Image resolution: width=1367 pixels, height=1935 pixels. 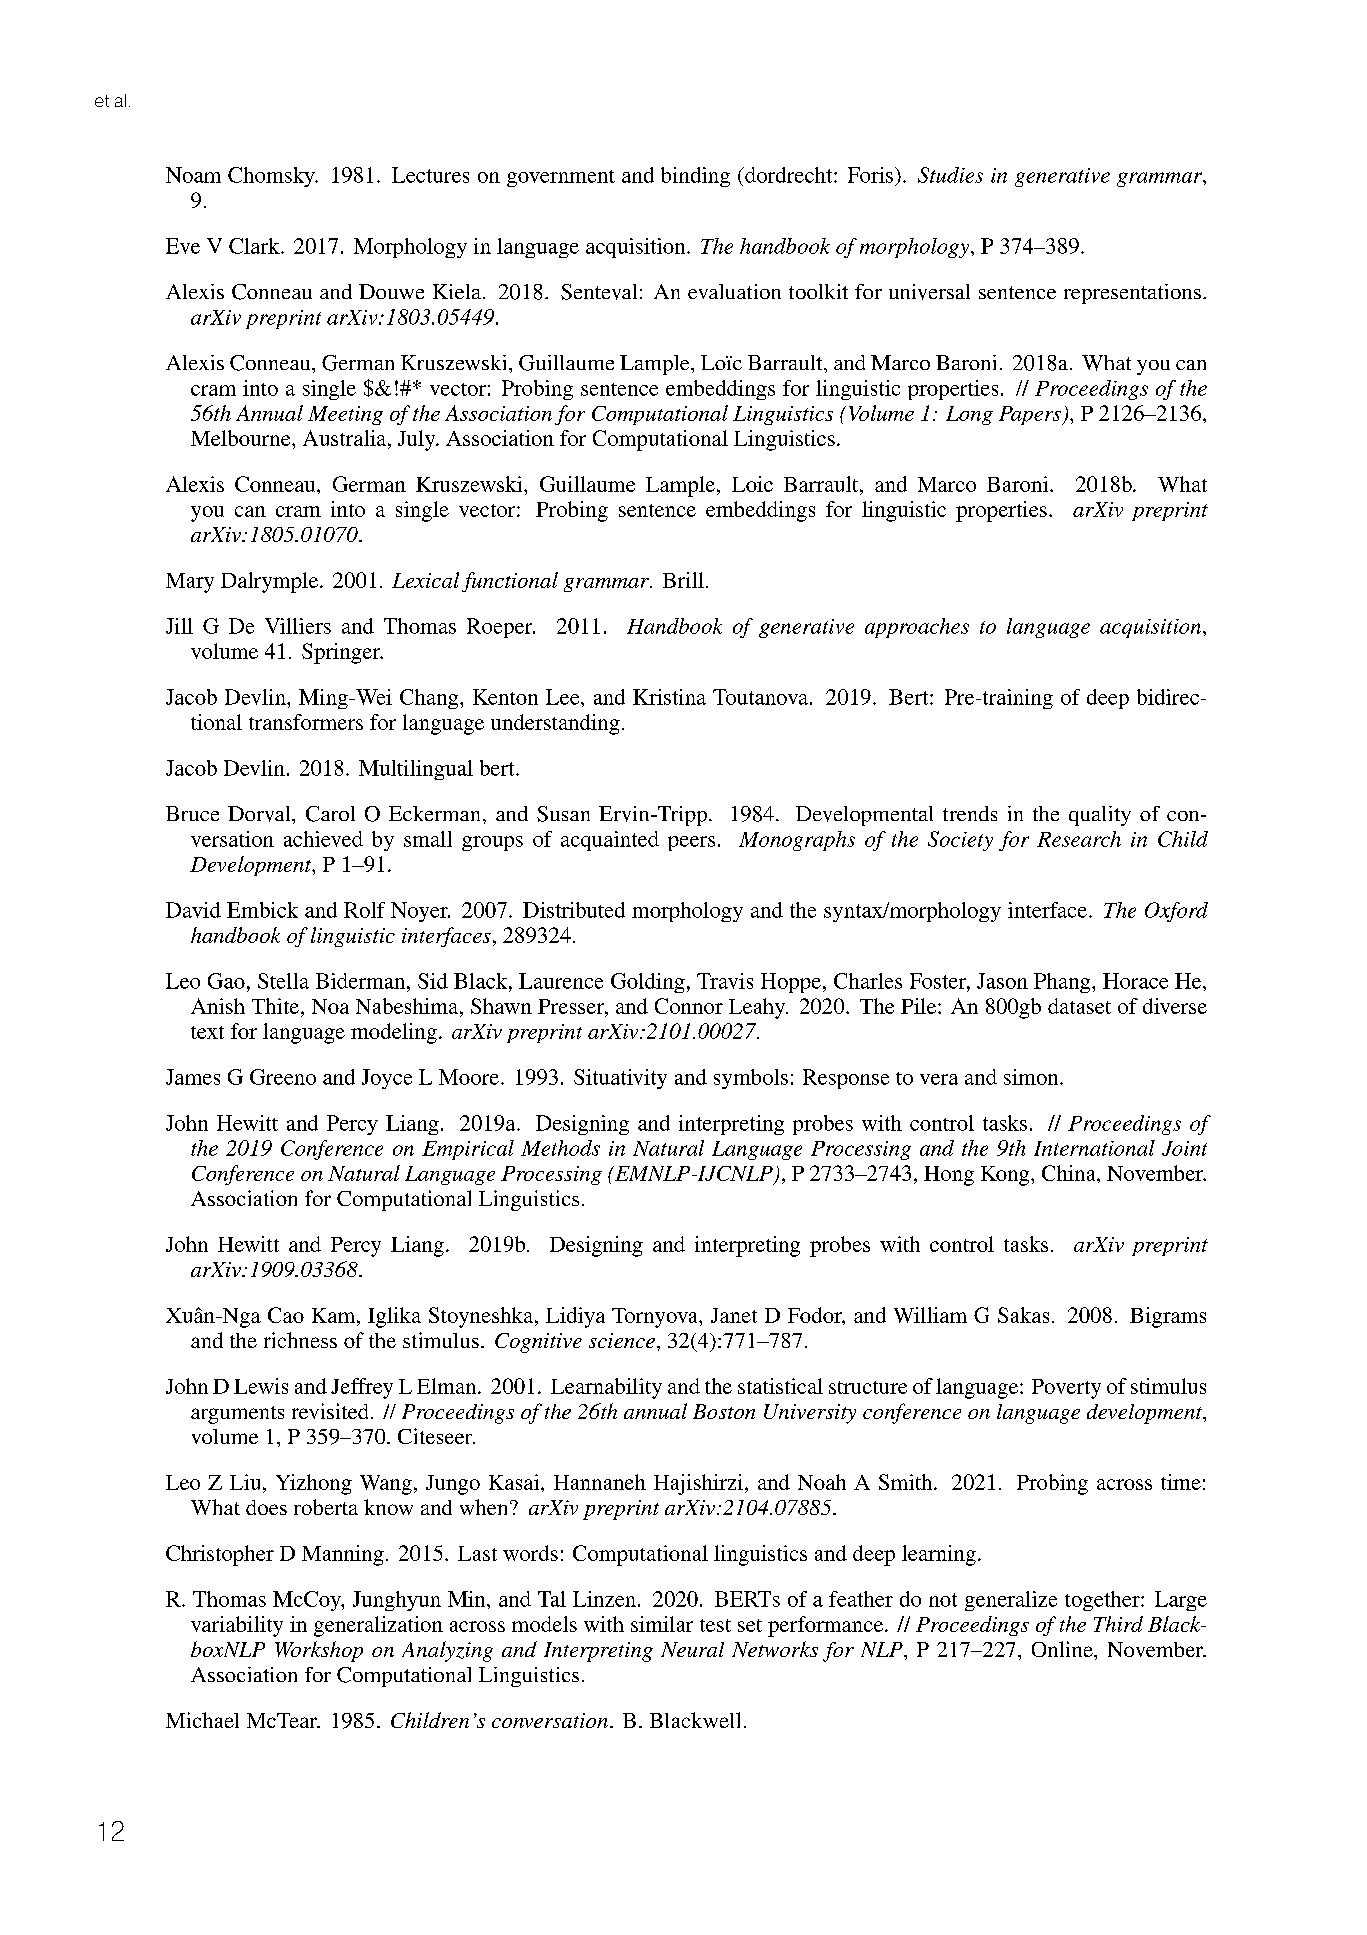 What do you see at coordinates (283, 981) in the screenshot?
I see `Stella` at bounding box center [283, 981].
